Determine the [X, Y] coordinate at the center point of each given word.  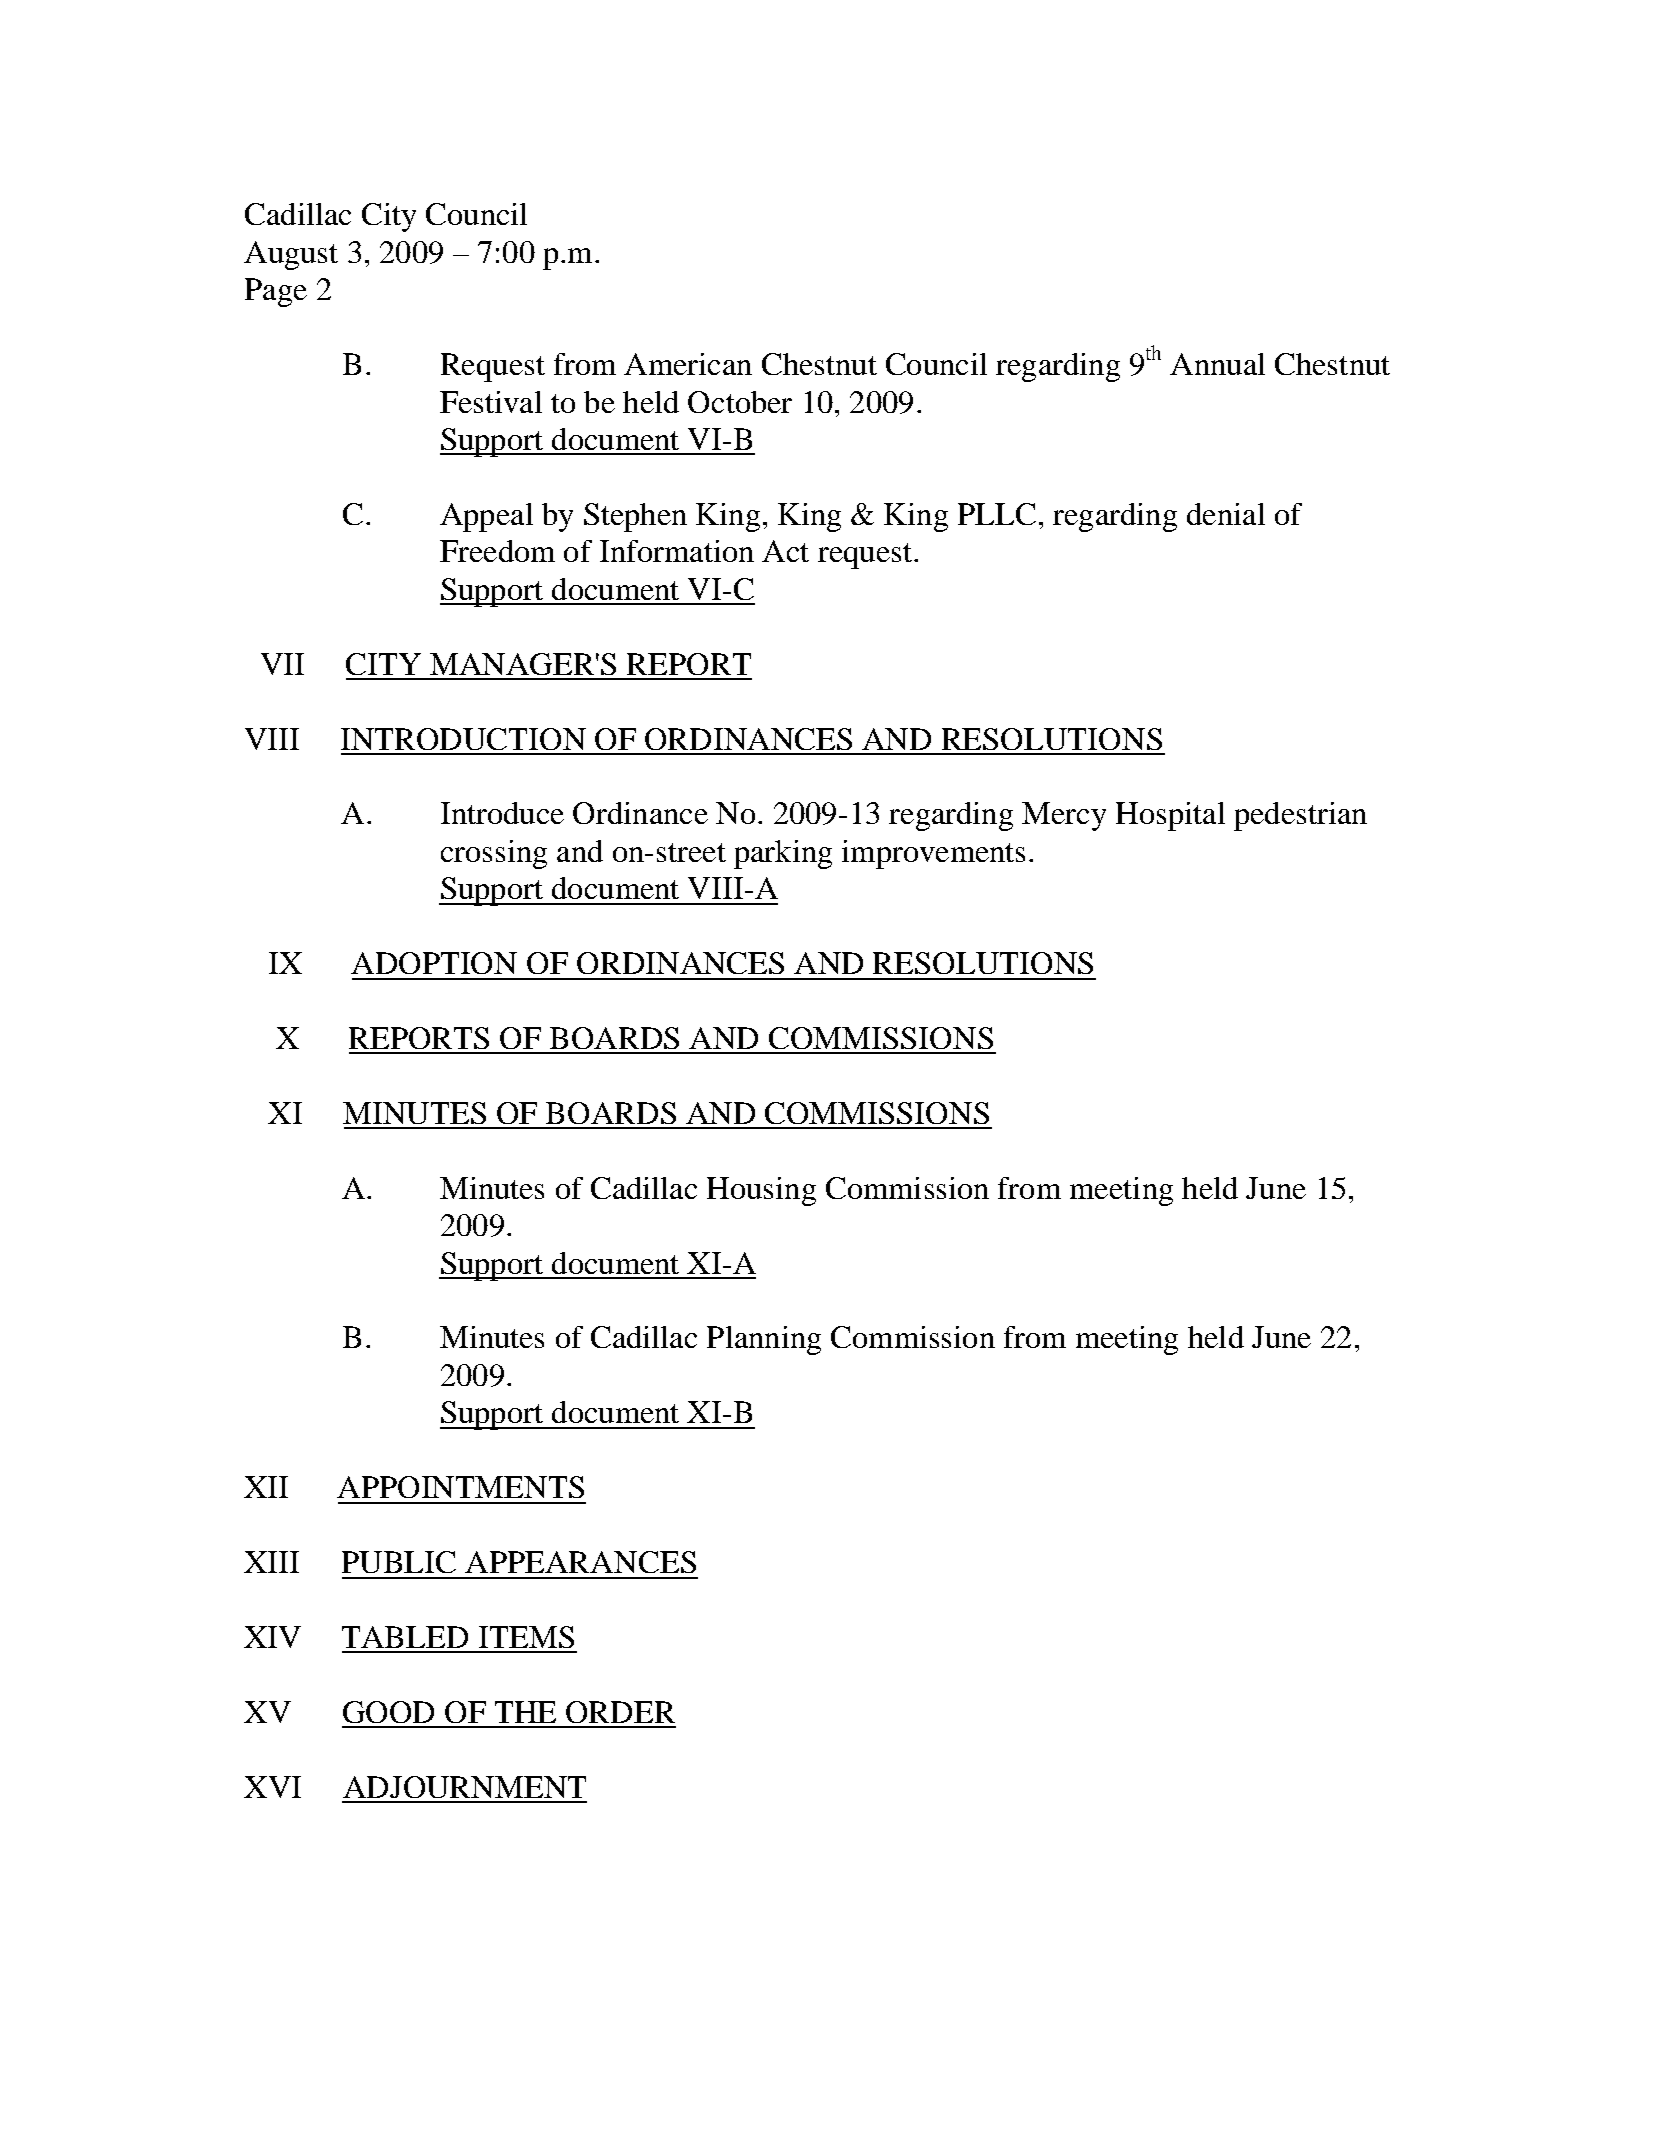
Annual [1217, 364]
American [688, 364]
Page [276, 292]
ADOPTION [434, 963]
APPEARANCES [580, 1562]
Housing [761, 1191]
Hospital [1170, 816]
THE [525, 1712]
